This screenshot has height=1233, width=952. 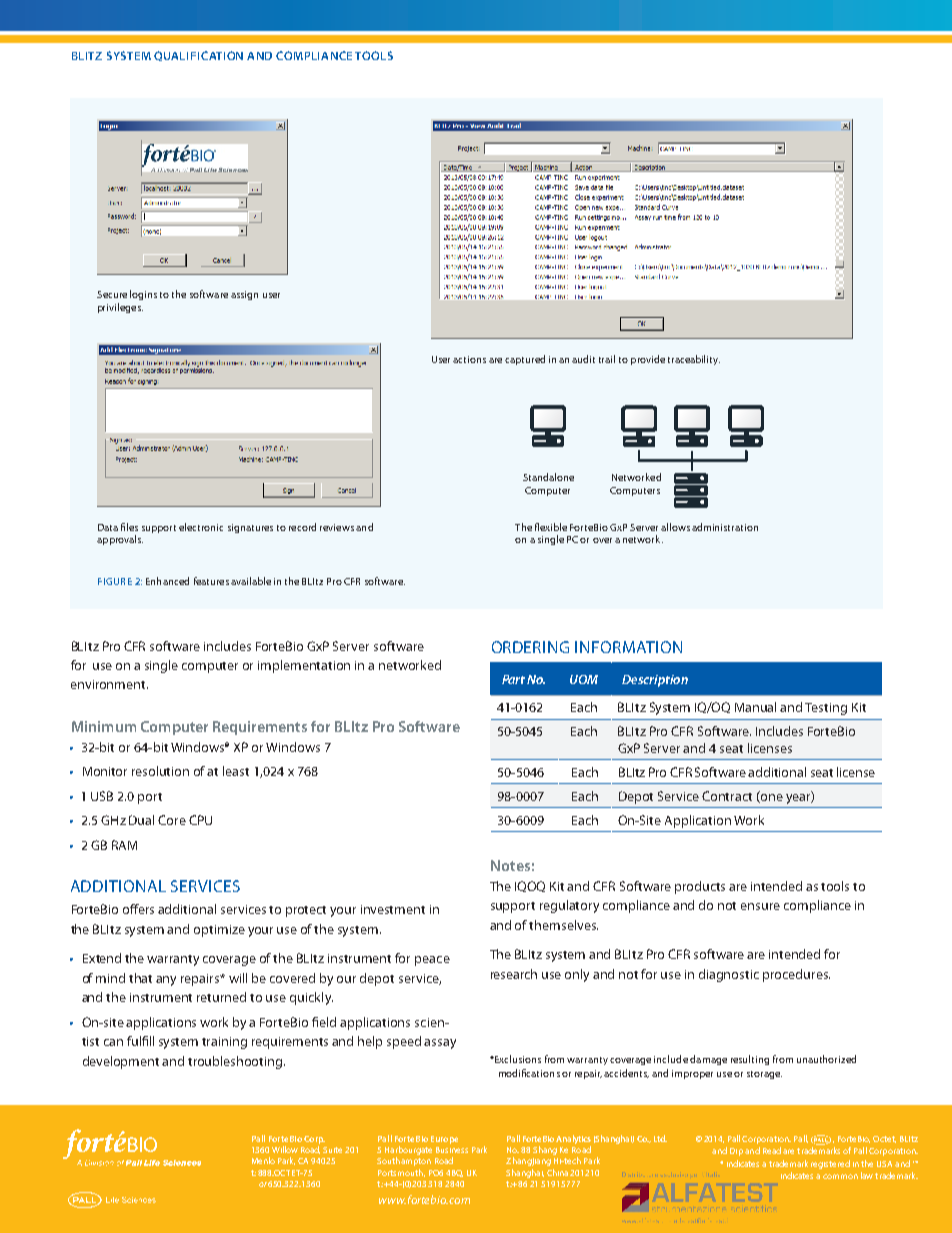 What do you see at coordinates (826, 709) in the screenshot?
I see `Testing` at bounding box center [826, 709].
